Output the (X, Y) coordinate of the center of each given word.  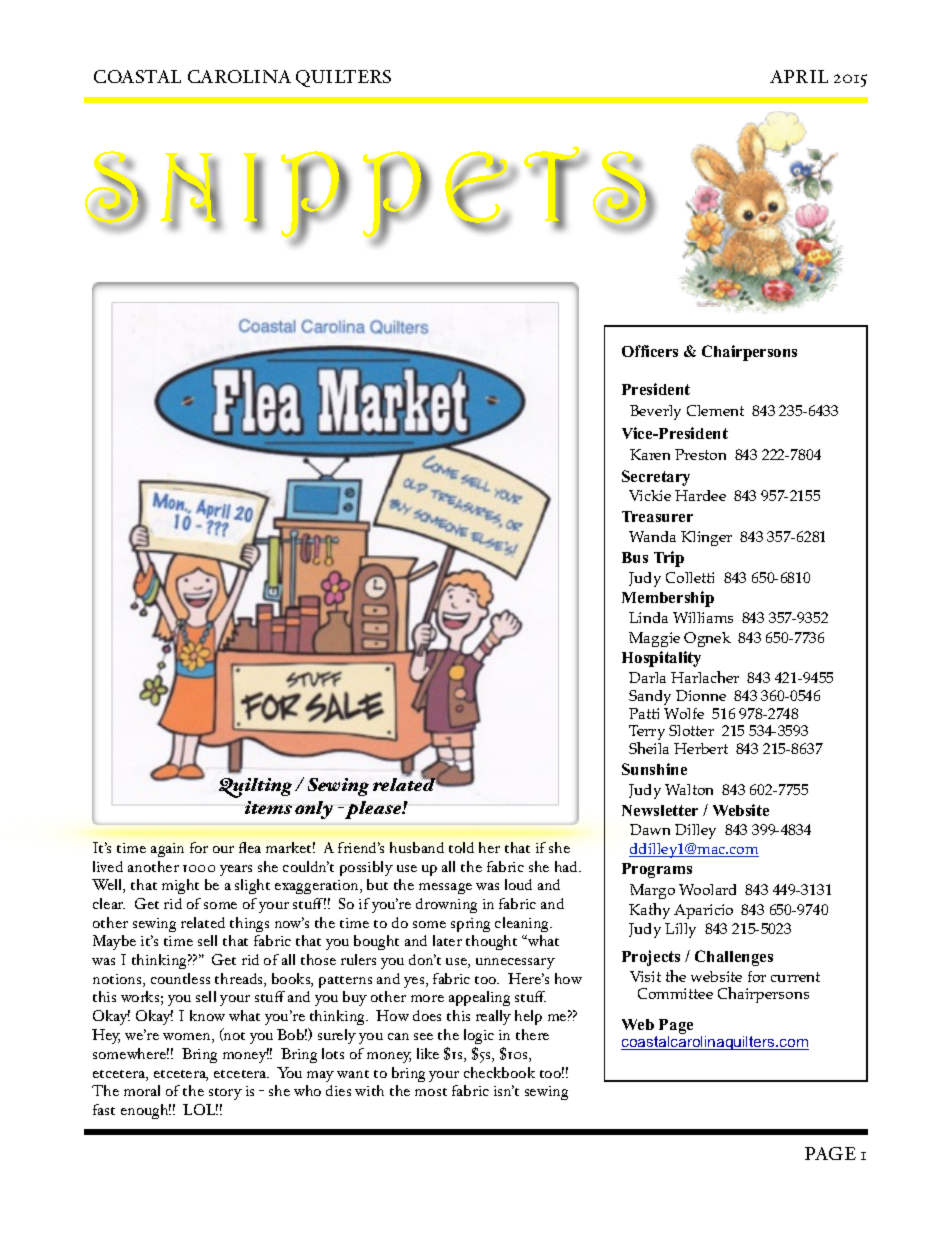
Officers (650, 351)
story (225, 1094)
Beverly (655, 412)
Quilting (257, 788)
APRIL (799, 76)
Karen (650, 454)
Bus (635, 557)
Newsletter (660, 810)
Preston (700, 454)
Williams (703, 617)
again (167, 850)
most (431, 1092)
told (461, 847)
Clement (715, 410)
